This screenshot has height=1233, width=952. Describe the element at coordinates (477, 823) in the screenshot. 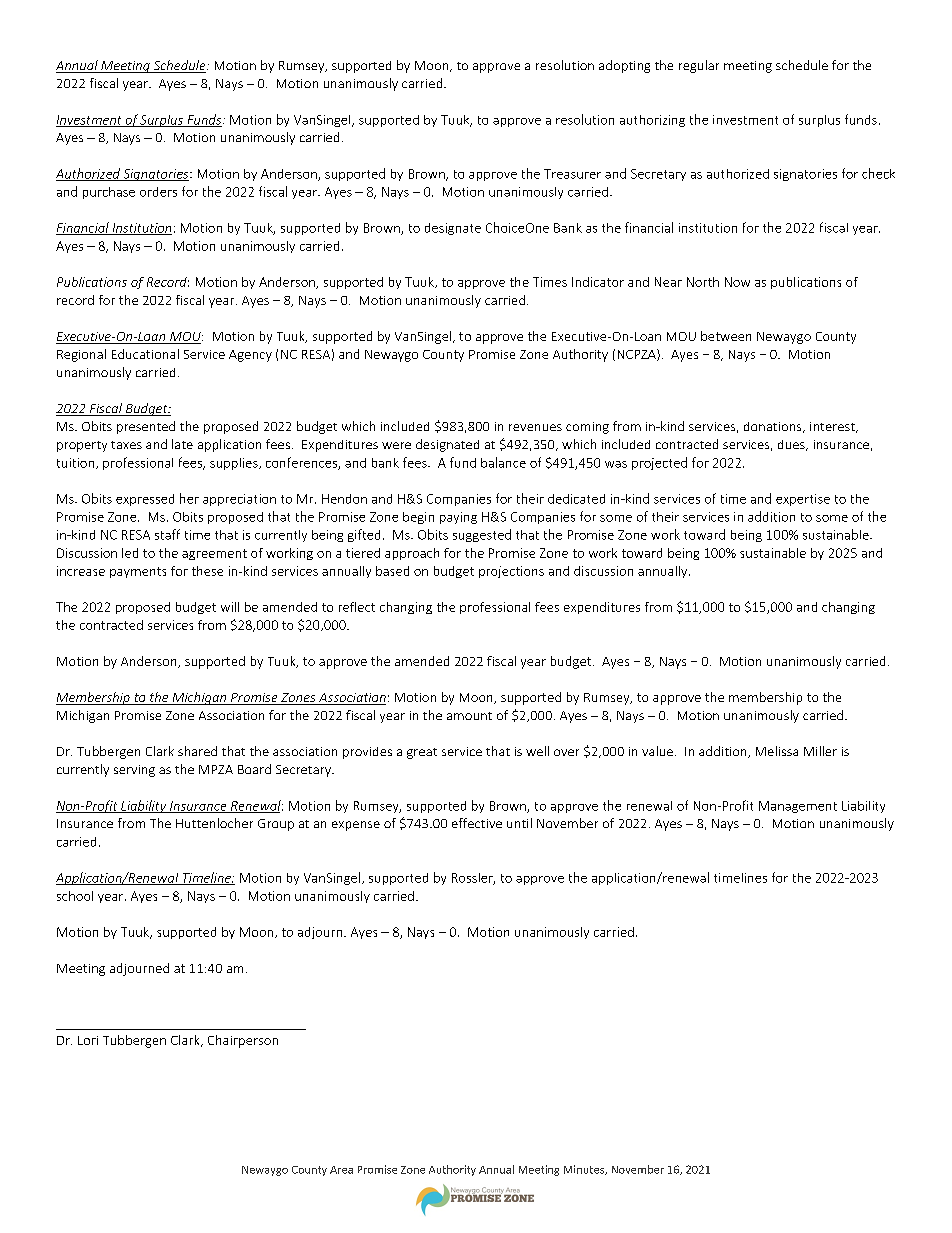

I see `effective` at that location.
